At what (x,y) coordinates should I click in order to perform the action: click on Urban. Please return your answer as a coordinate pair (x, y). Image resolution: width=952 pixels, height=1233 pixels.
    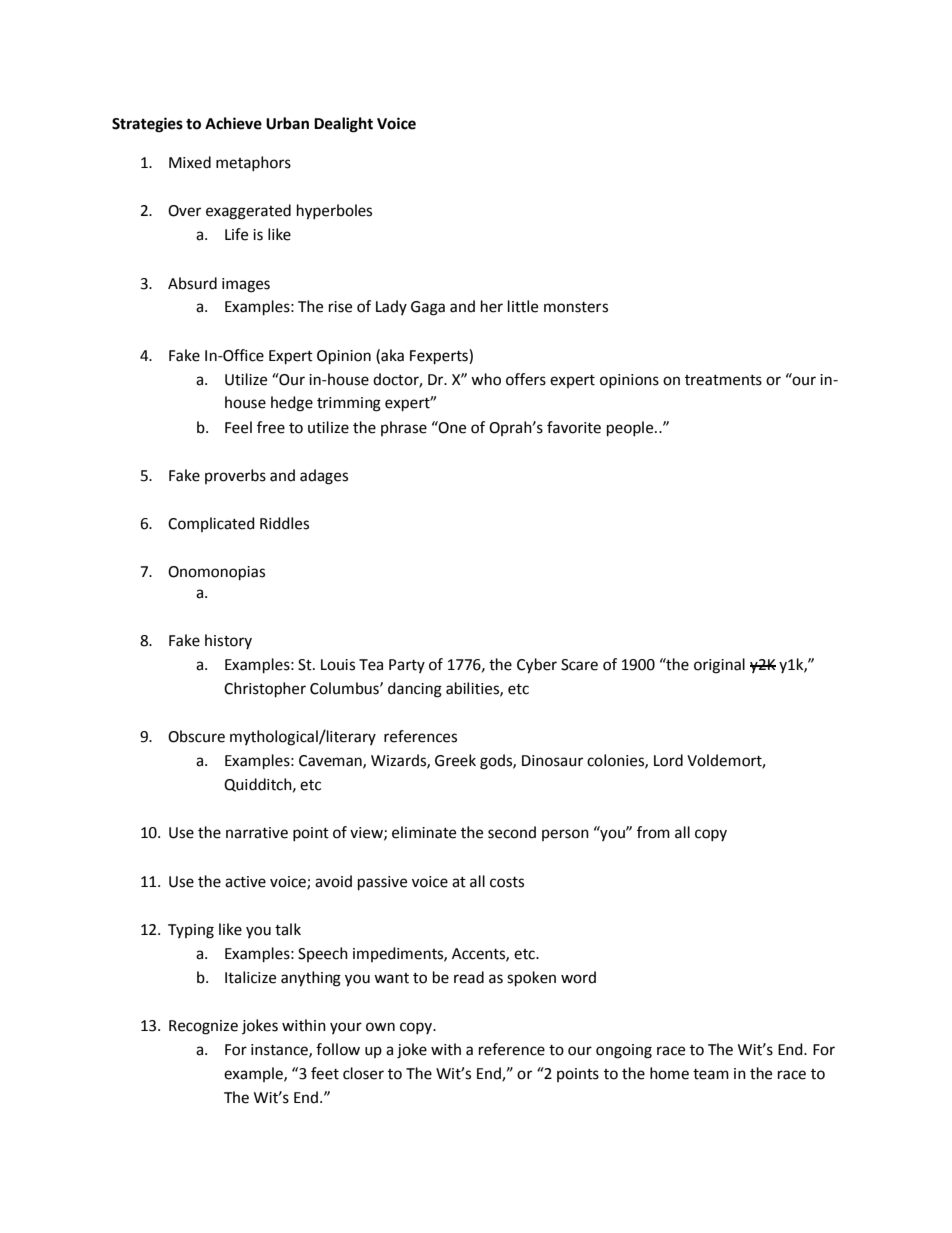
    Looking at the image, I should click on (287, 123).
